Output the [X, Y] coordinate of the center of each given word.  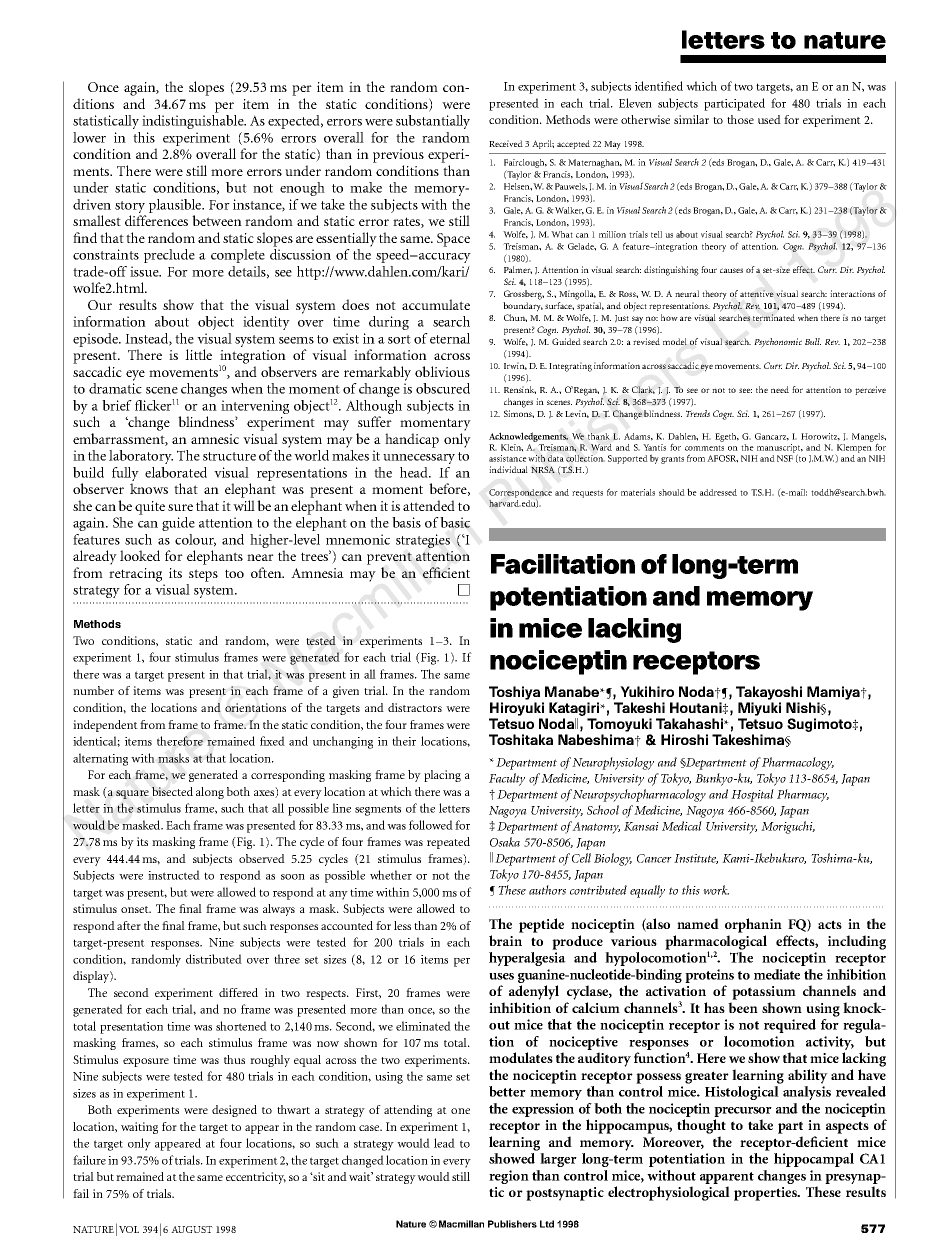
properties [766, 1194]
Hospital [752, 795]
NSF [785, 458]
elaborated [176, 472]
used [769, 119]
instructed [174, 875]
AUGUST [192, 1229]
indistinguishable [194, 120]
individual [508, 469]
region [509, 1177]
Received [506, 143]
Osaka [505, 842]
